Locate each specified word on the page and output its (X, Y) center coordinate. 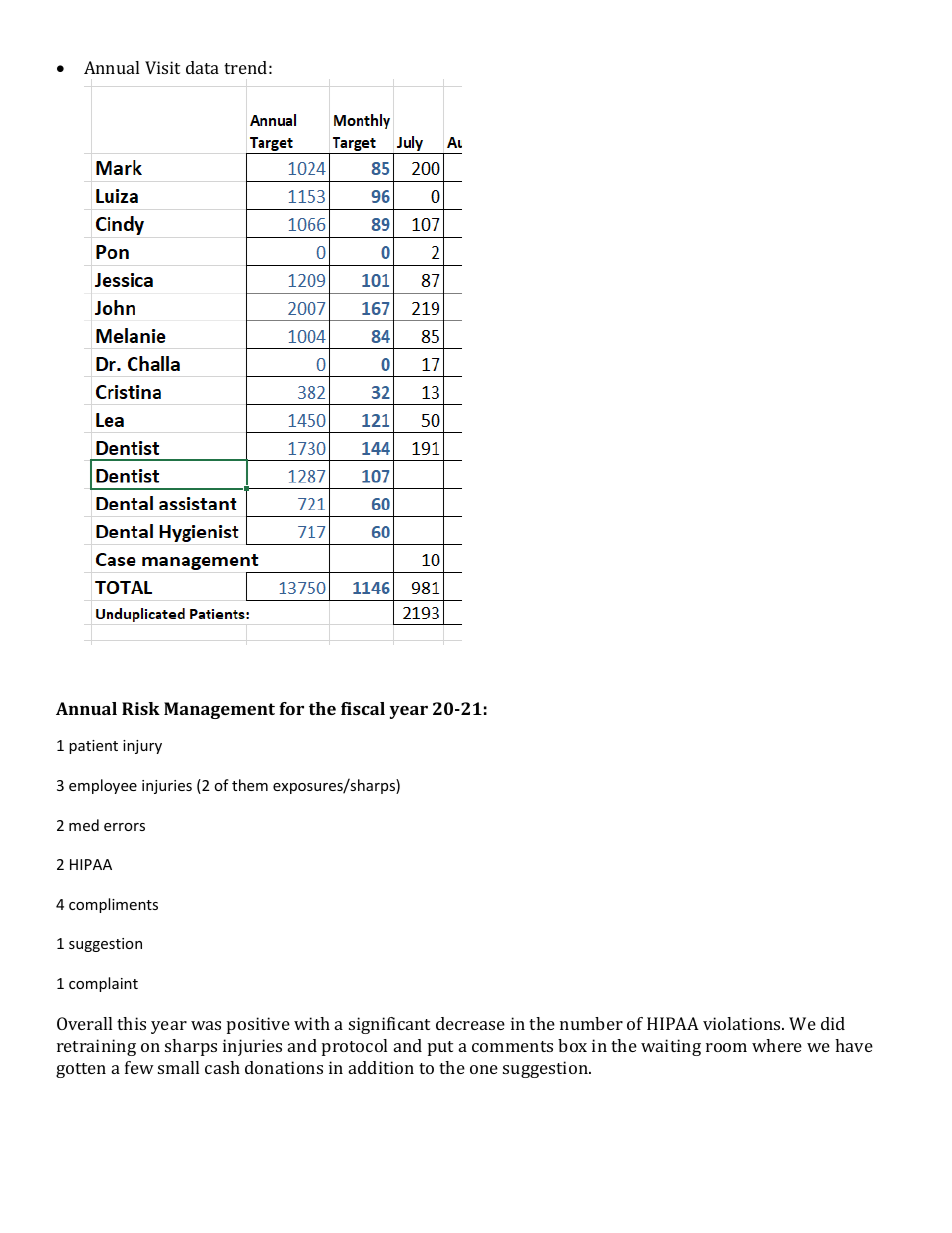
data (202, 67)
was (206, 1025)
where (777, 1045)
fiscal (363, 708)
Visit (162, 67)
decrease (470, 1023)
